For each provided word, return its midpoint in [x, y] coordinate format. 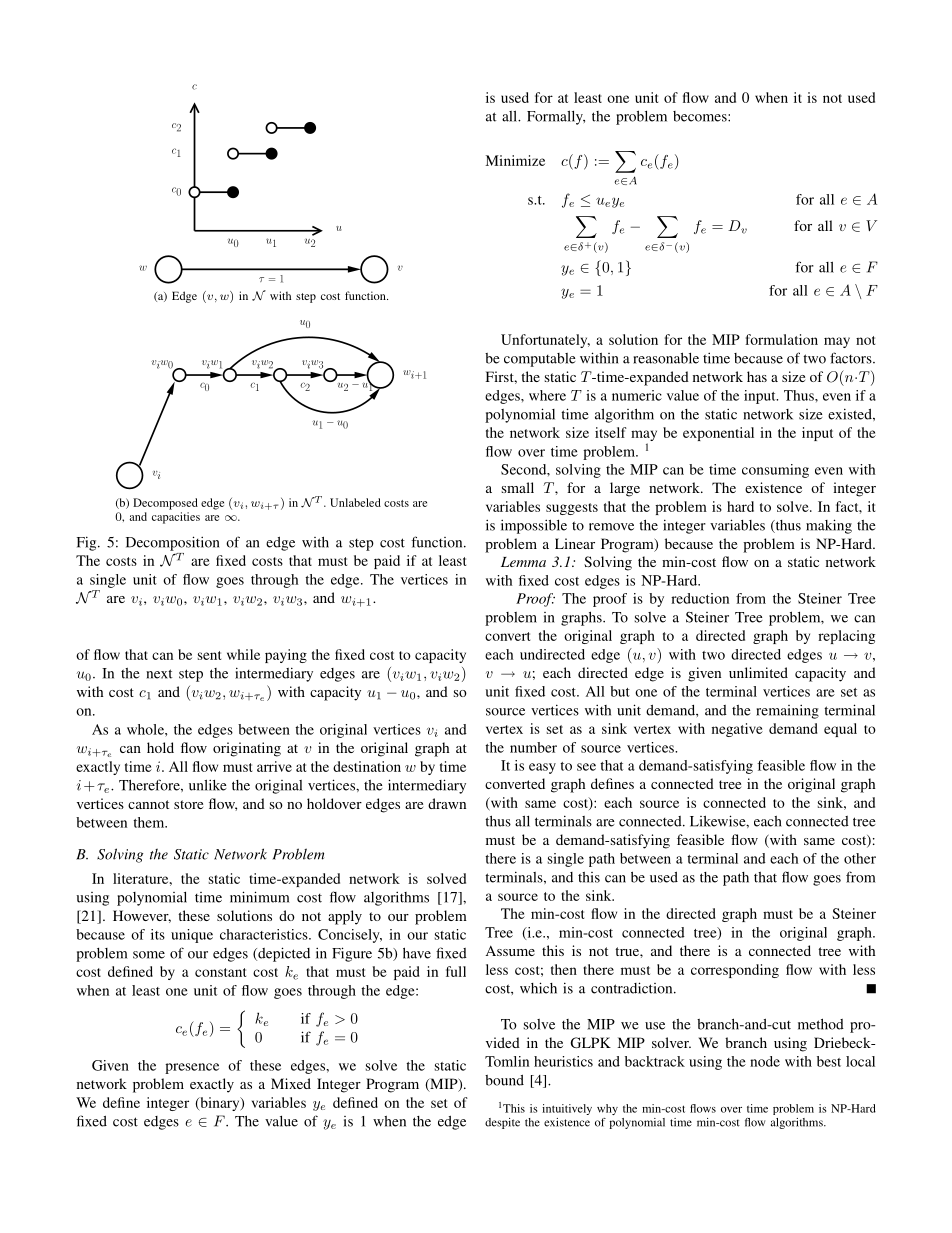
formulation [782, 339]
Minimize [515, 160]
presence [192, 1068]
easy [542, 768]
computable [540, 360]
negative [737, 730]
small [518, 487]
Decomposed [165, 504]
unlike [208, 785]
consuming [775, 471]
